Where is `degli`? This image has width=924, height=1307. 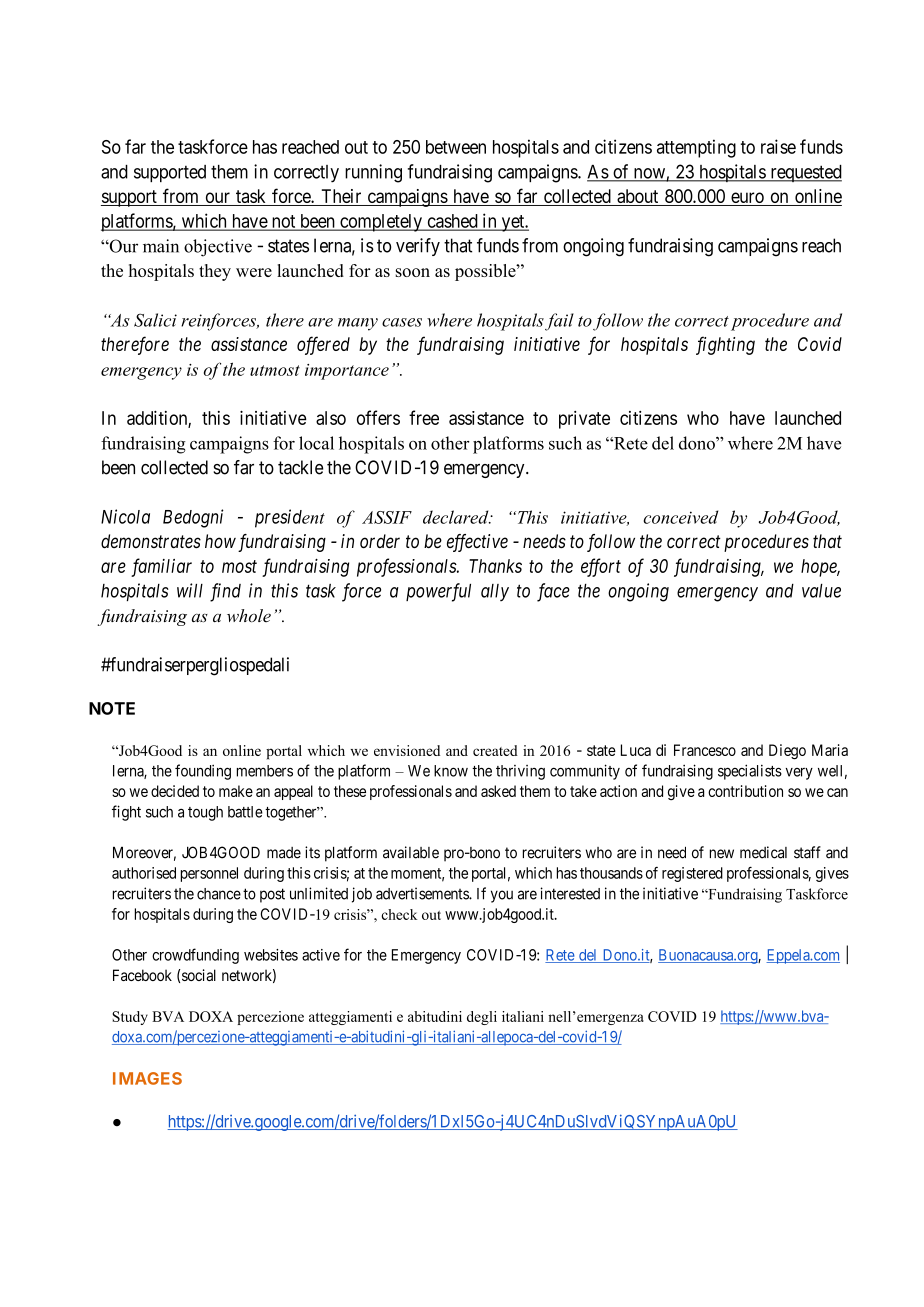 degli is located at coordinates (482, 1018).
